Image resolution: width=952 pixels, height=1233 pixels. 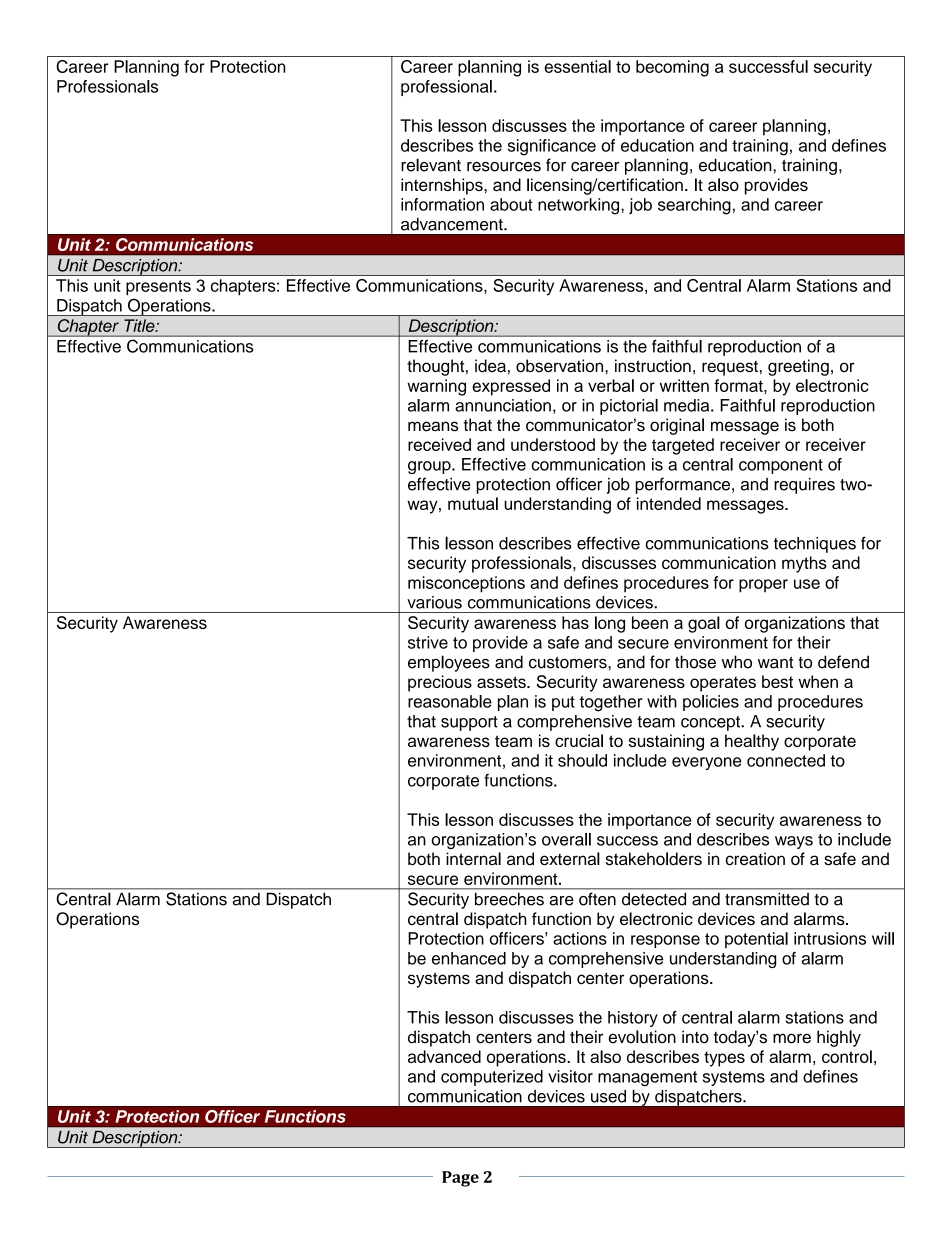 I want to click on strive, so click(x=428, y=642).
